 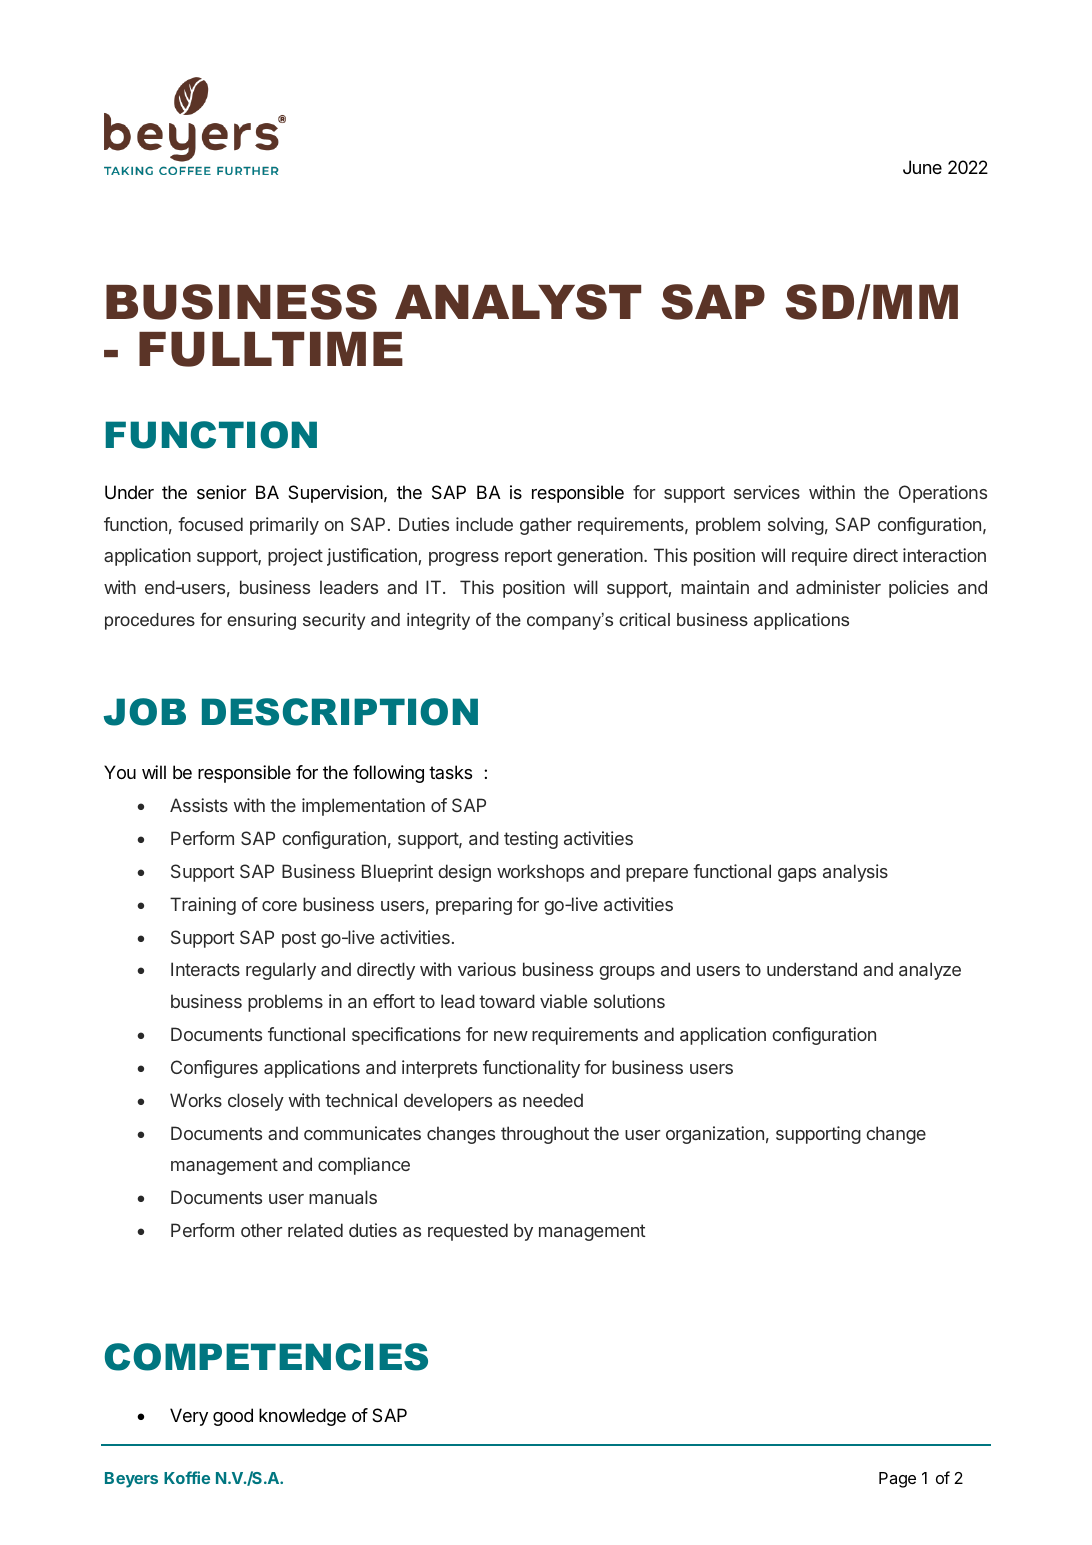 I want to click on knowledge, so click(x=302, y=1417).
